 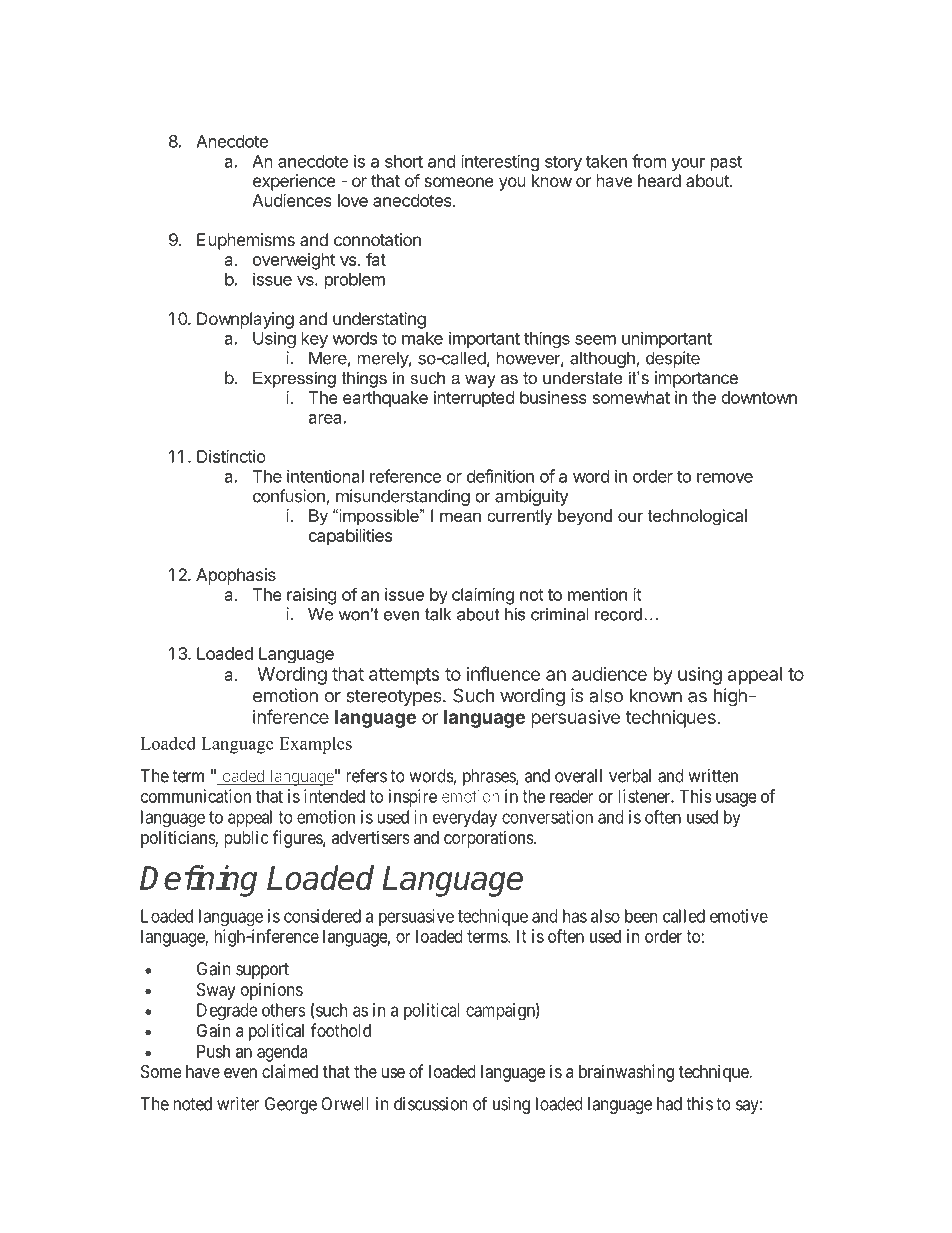 What do you see at coordinates (294, 182) in the document?
I see `experience` at bounding box center [294, 182].
